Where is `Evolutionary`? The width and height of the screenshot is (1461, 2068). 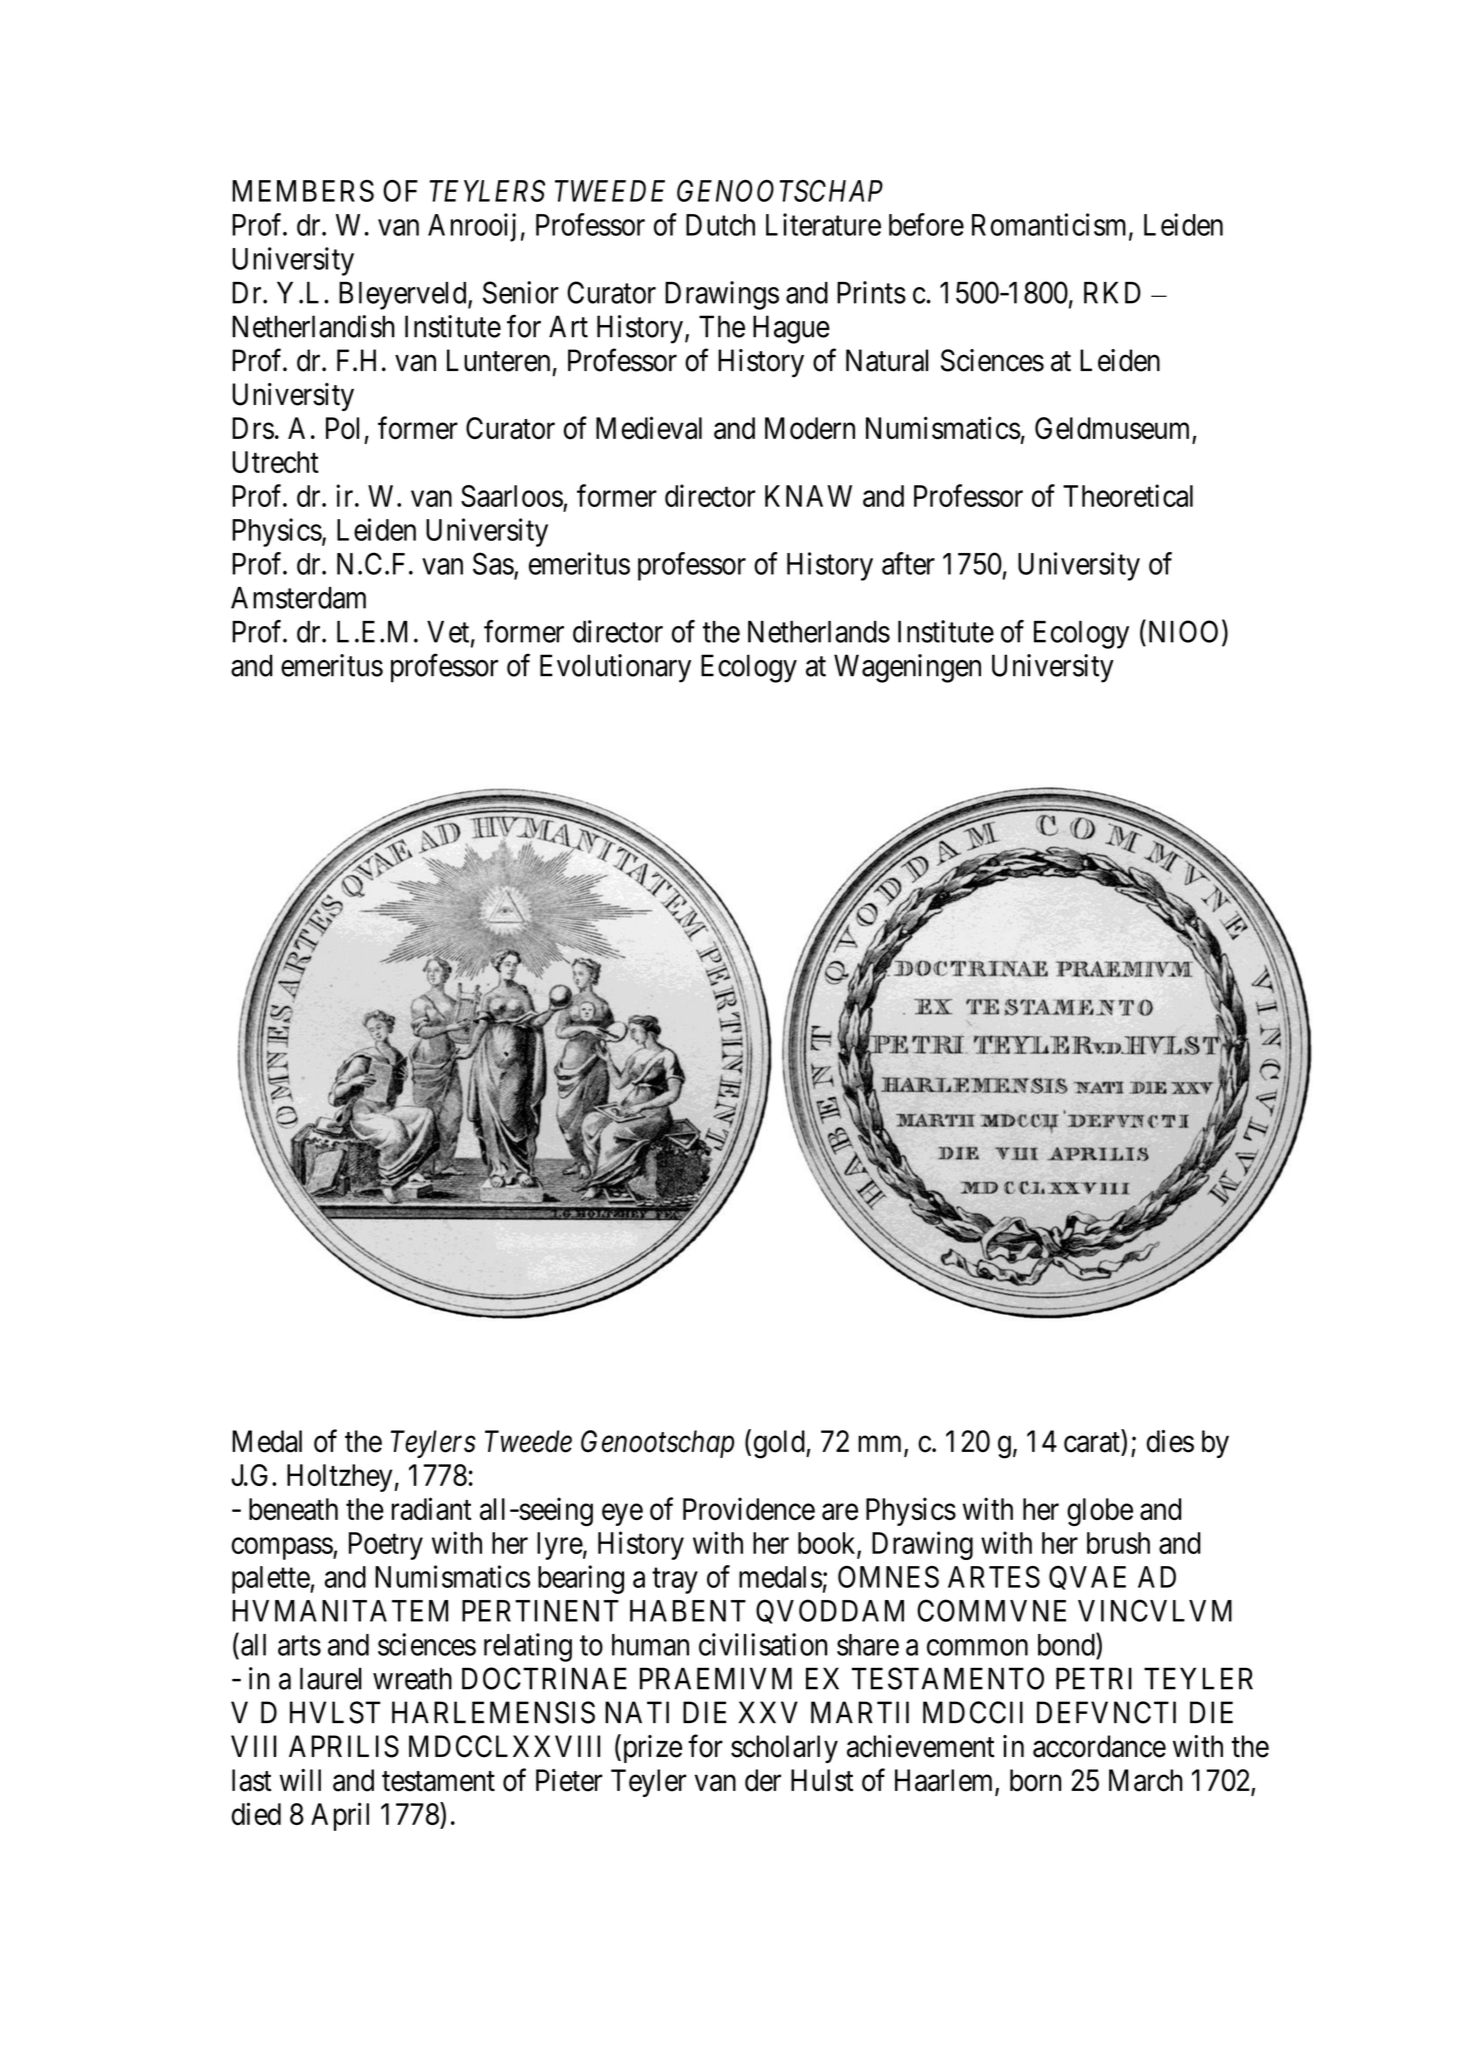 Evolutionary is located at coordinates (615, 668).
